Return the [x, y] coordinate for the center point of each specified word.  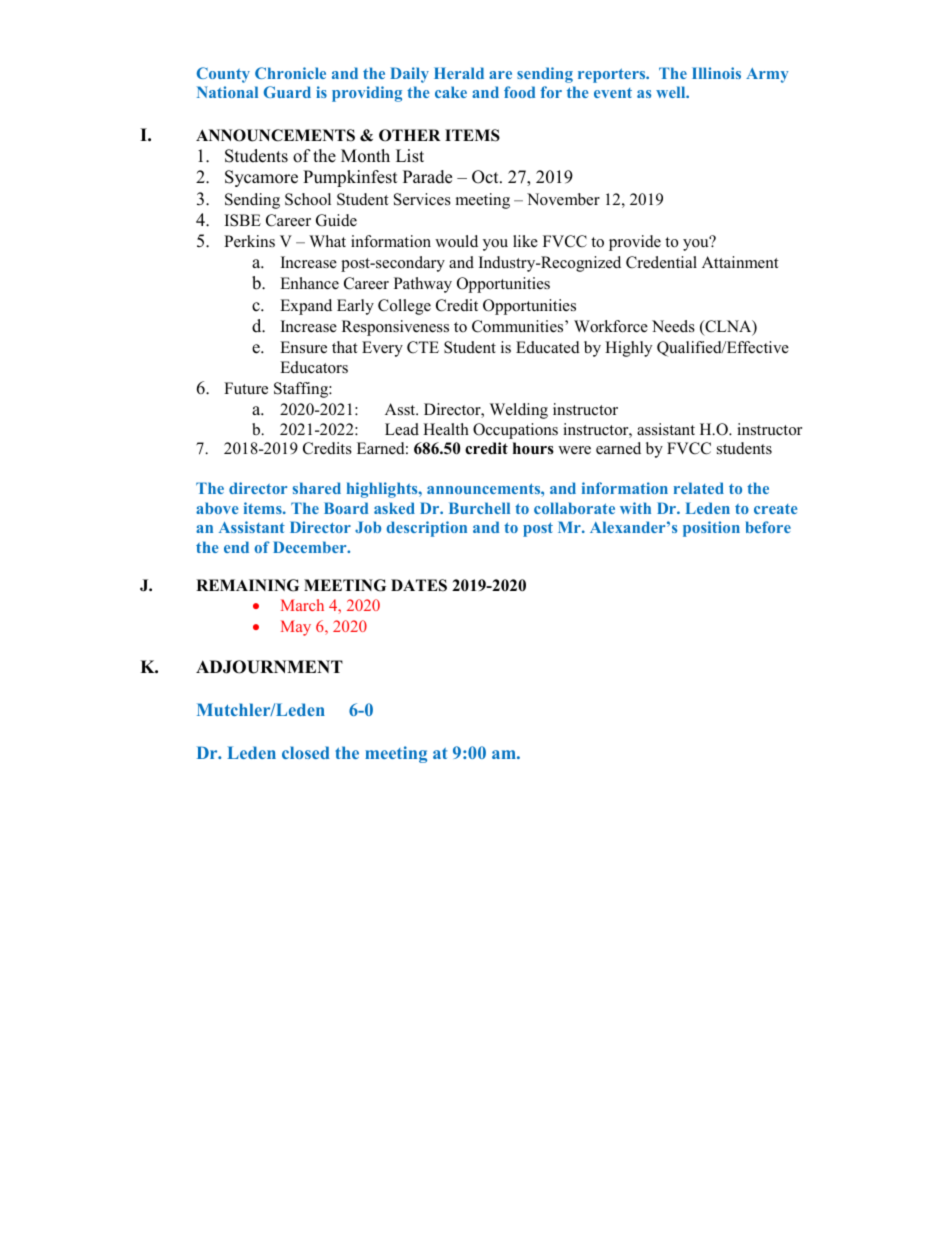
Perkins [249, 241]
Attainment [740, 262]
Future [246, 388]
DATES [419, 585]
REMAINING [247, 585]
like [525, 241]
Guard [287, 92]
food [519, 92]
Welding [519, 411]
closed [305, 752]
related [699, 488]
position [711, 529]
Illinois [716, 73]
